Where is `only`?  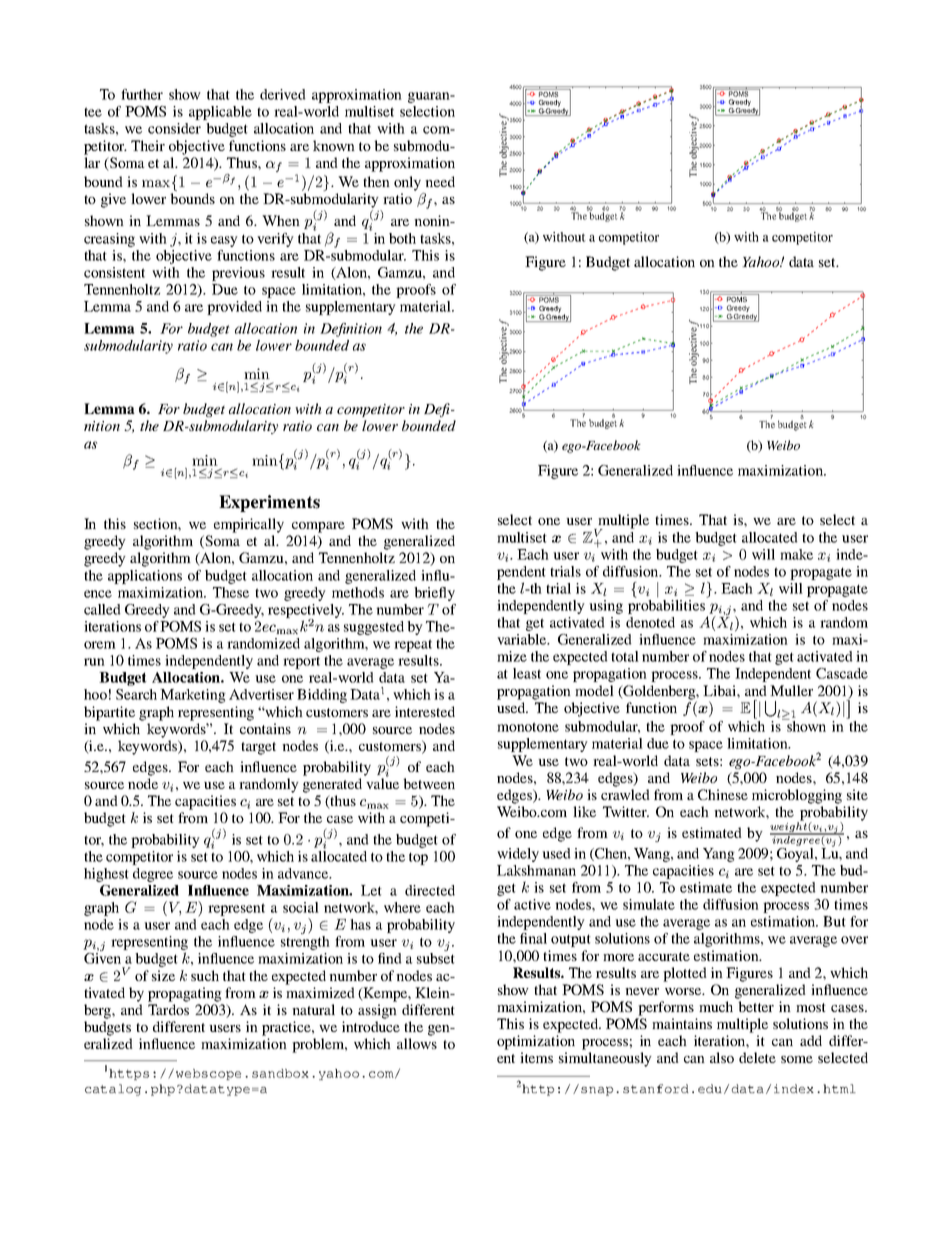
only is located at coordinates (407, 183).
